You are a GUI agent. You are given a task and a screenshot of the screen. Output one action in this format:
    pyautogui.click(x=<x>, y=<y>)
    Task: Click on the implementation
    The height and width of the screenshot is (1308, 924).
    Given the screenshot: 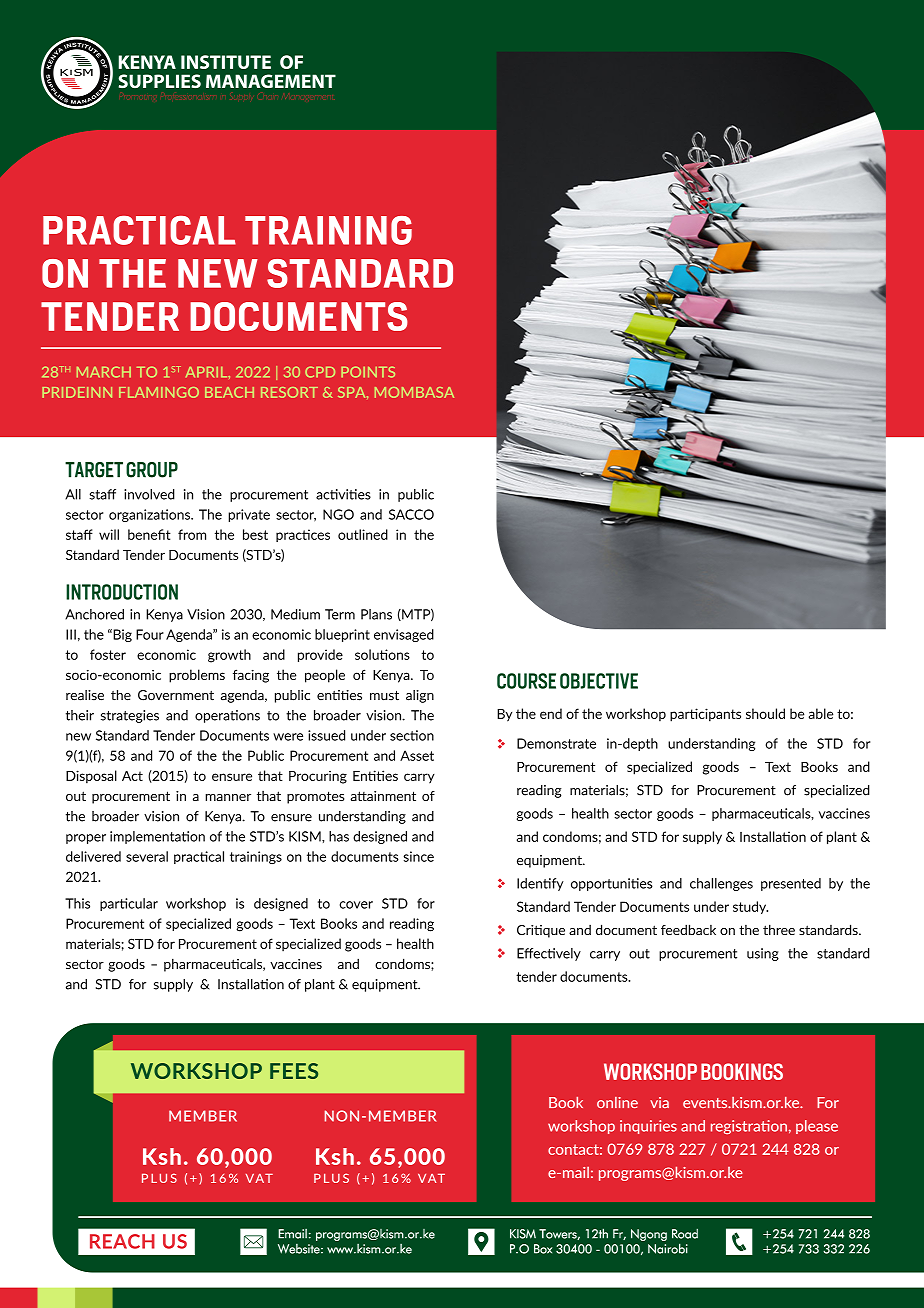 What is the action you would take?
    pyautogui.click(x=157, y=837)
